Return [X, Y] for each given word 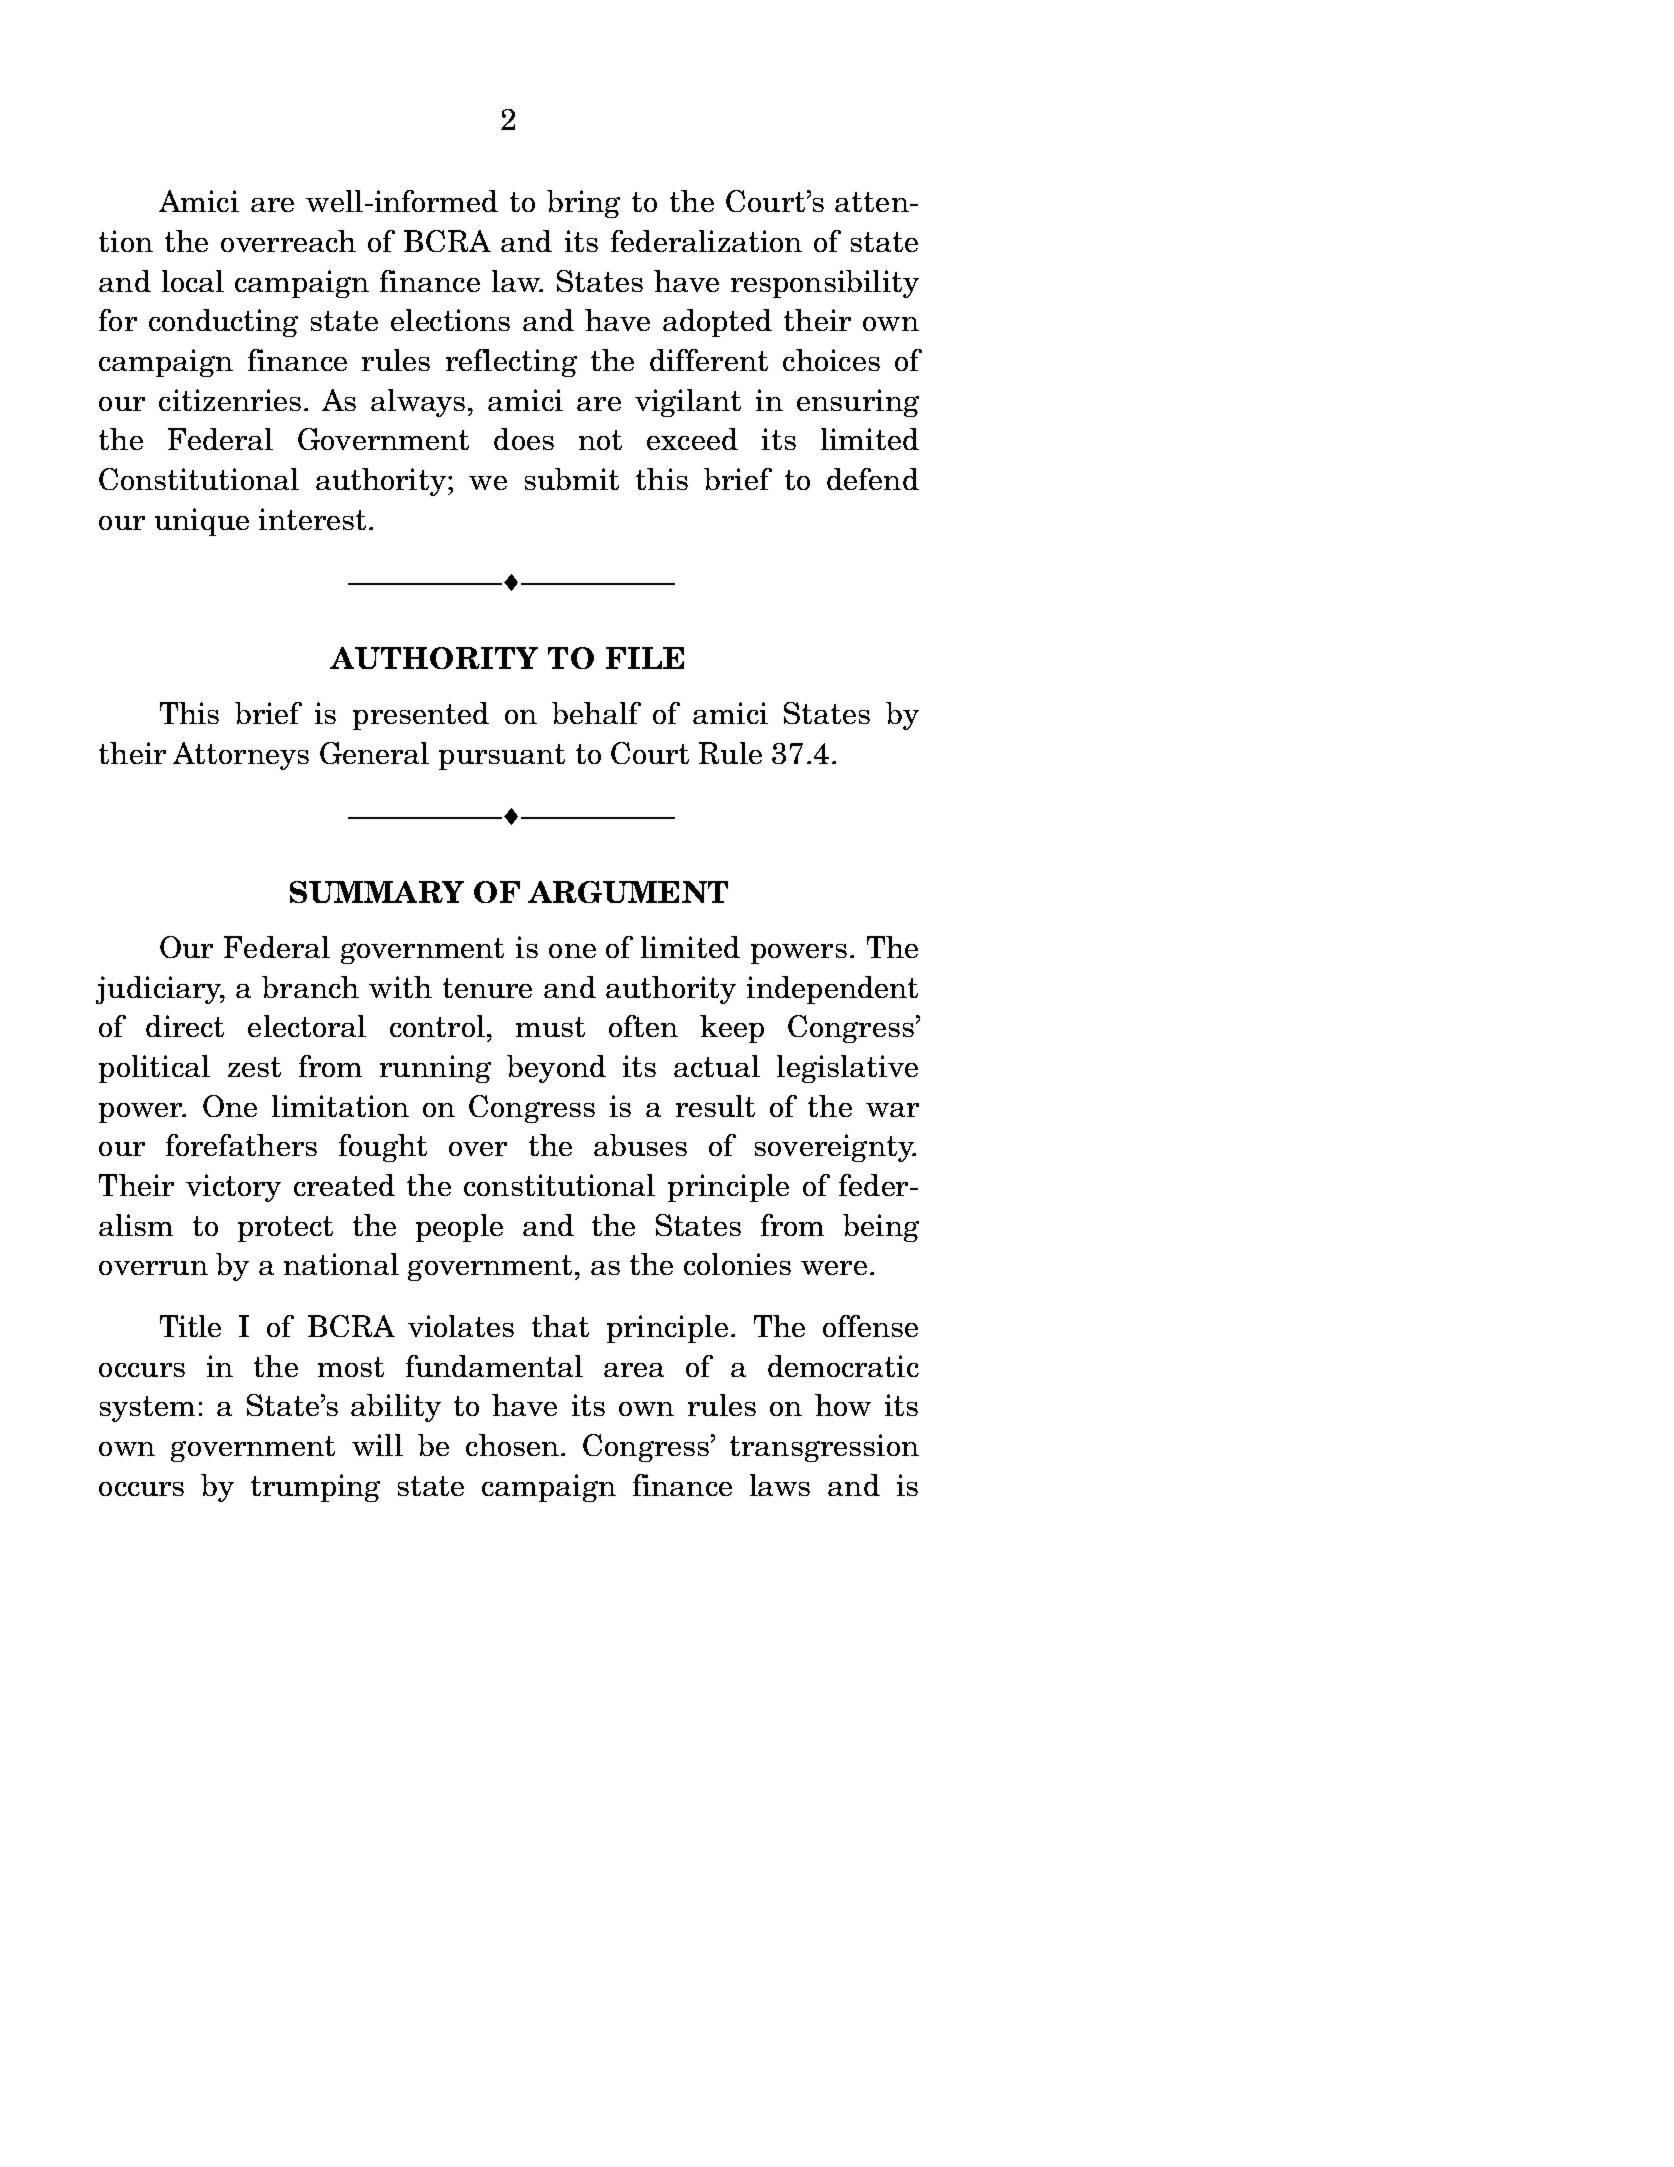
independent [832, 990]
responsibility [825, 284]
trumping [315, 1488]
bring [583, 204]
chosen [512, 1445]
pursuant [502, 757]
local [193, 281]
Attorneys [241, 756]
